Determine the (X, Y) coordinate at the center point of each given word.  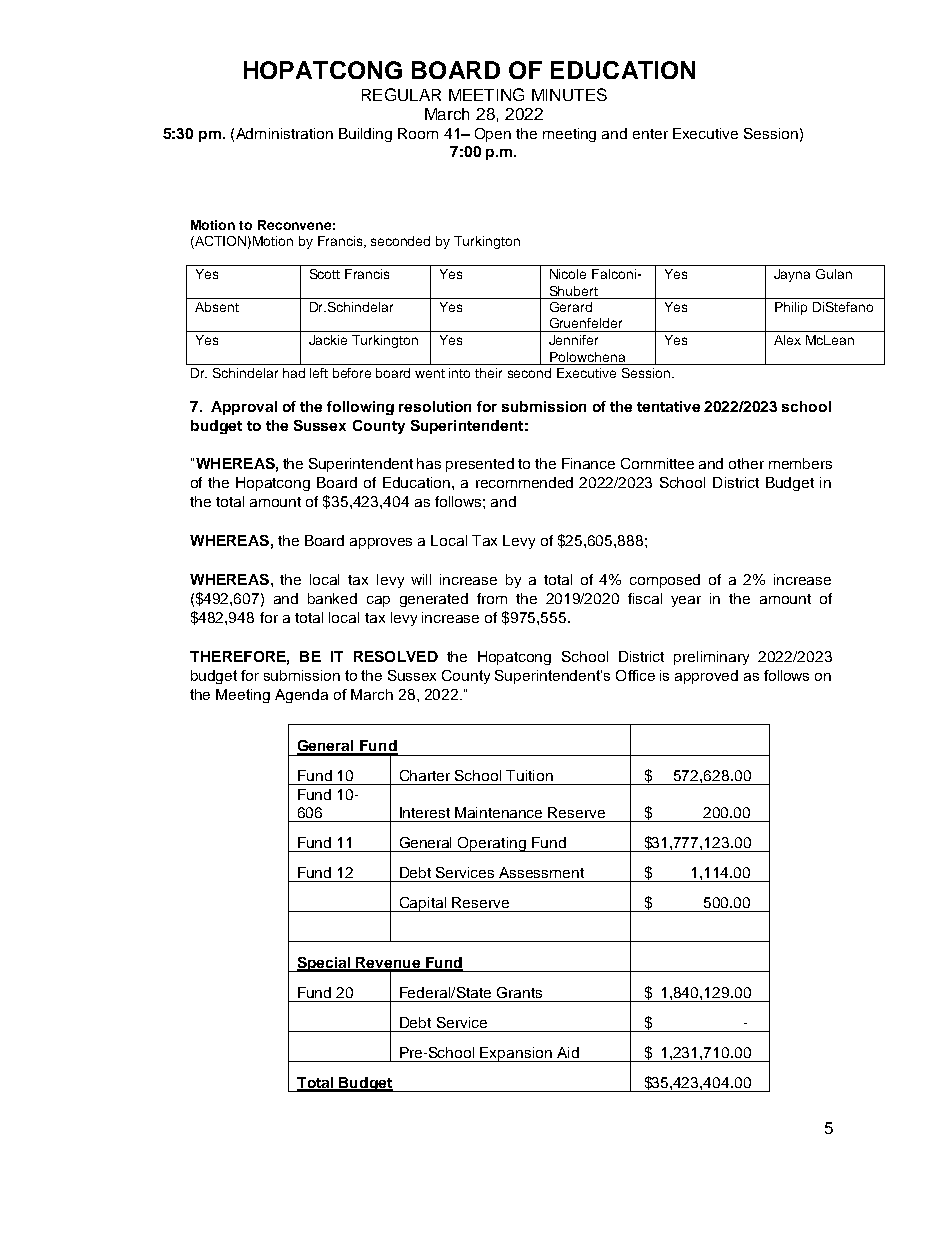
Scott (325, 274)
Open (493, 135)
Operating (492, 844)
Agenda (301, 696)
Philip (791, 308)
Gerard (571, 307)
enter (650, 134)
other (746, 463)
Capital (422, 904)
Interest (425, 812)
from (492, 598)
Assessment (541, 872)
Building (365, 135)
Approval (244, 408)
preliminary (711, 658)
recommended (524, 482)
